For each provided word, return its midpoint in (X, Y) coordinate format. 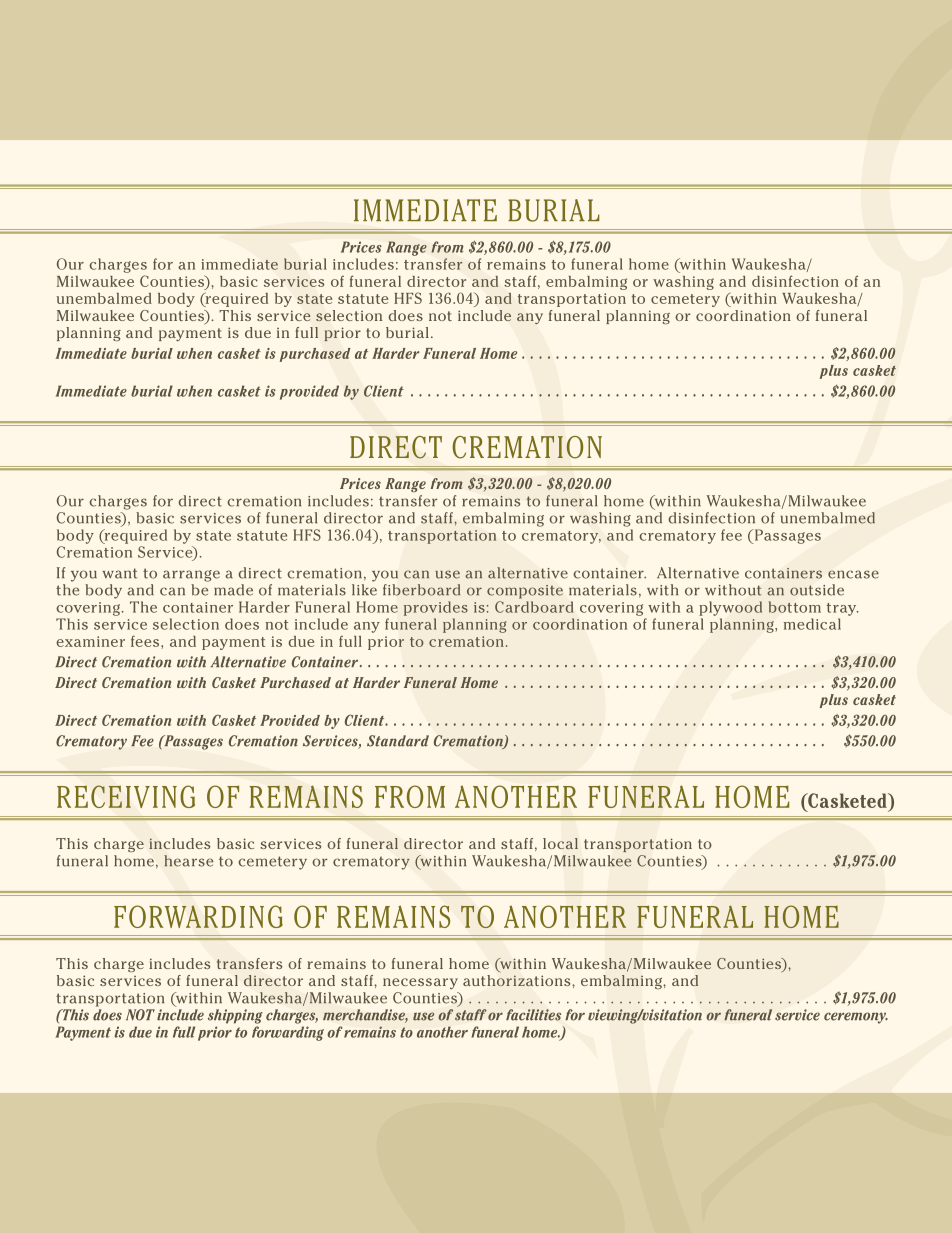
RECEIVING (126, 796)
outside (817, 590)
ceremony (856, 1018)
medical (812, 624)
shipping (235, 1016)
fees (146, 641)
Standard (398, 741)
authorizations (518, 980)
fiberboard (421, 590)
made (233, 590)
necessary (420, 983)
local (560, 843)
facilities (533, 1015)
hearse (188, 861)
